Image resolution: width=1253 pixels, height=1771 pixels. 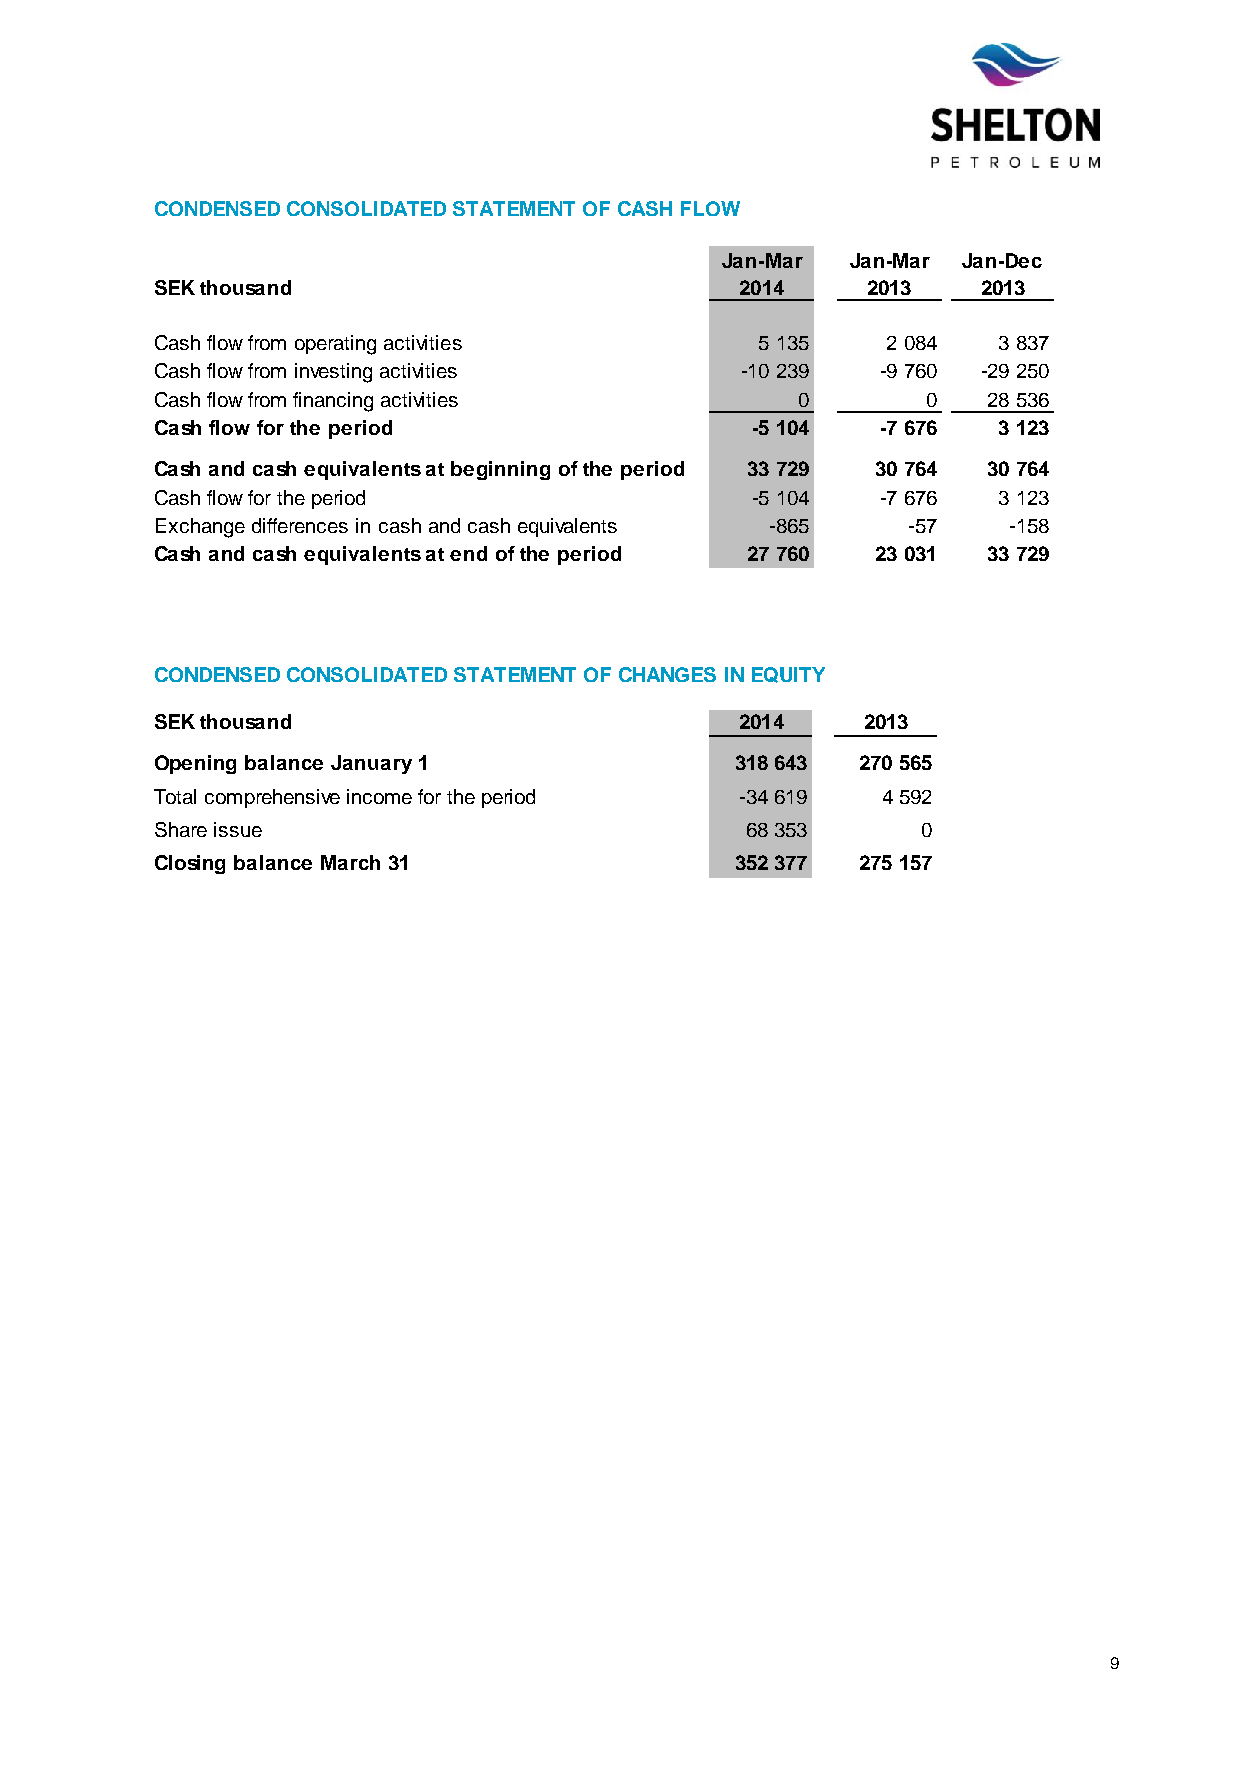 What do you see at coordinates (335, 345) in the screenshot?
I see `operating` at bounding box center [335, 345].
